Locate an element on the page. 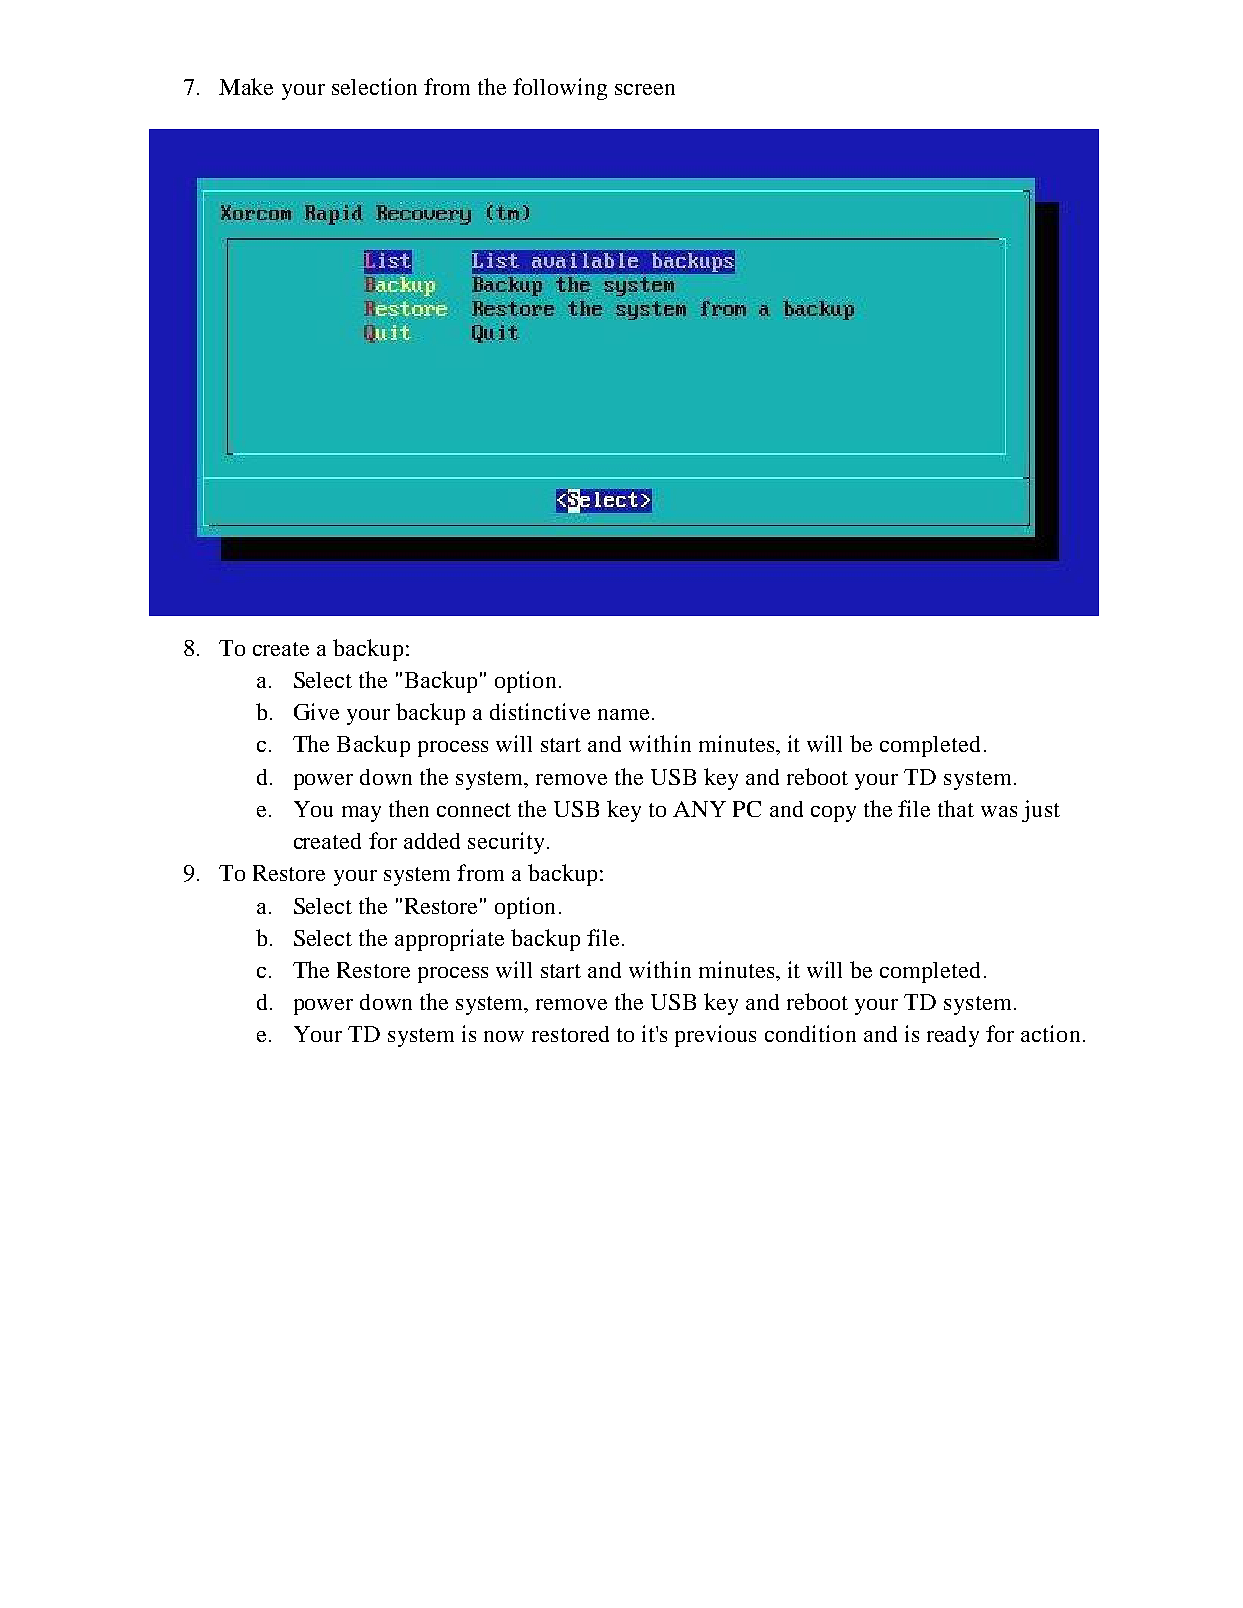 This page has height=1608, width=1243. then is located at coordinates (409, 808).
